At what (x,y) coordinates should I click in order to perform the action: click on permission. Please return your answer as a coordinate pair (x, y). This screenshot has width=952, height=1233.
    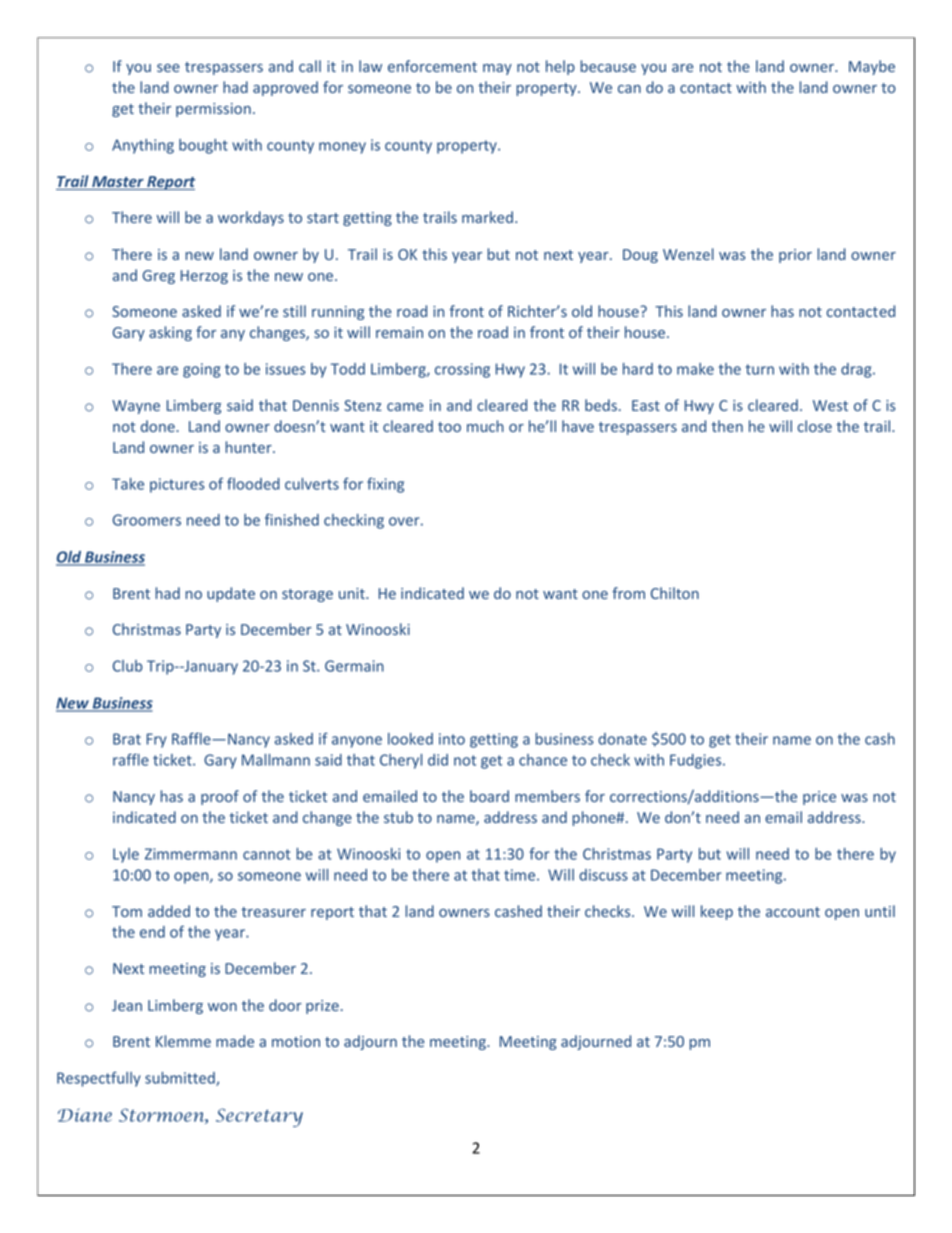
    Looking at the image, I should click on (213, 110).
